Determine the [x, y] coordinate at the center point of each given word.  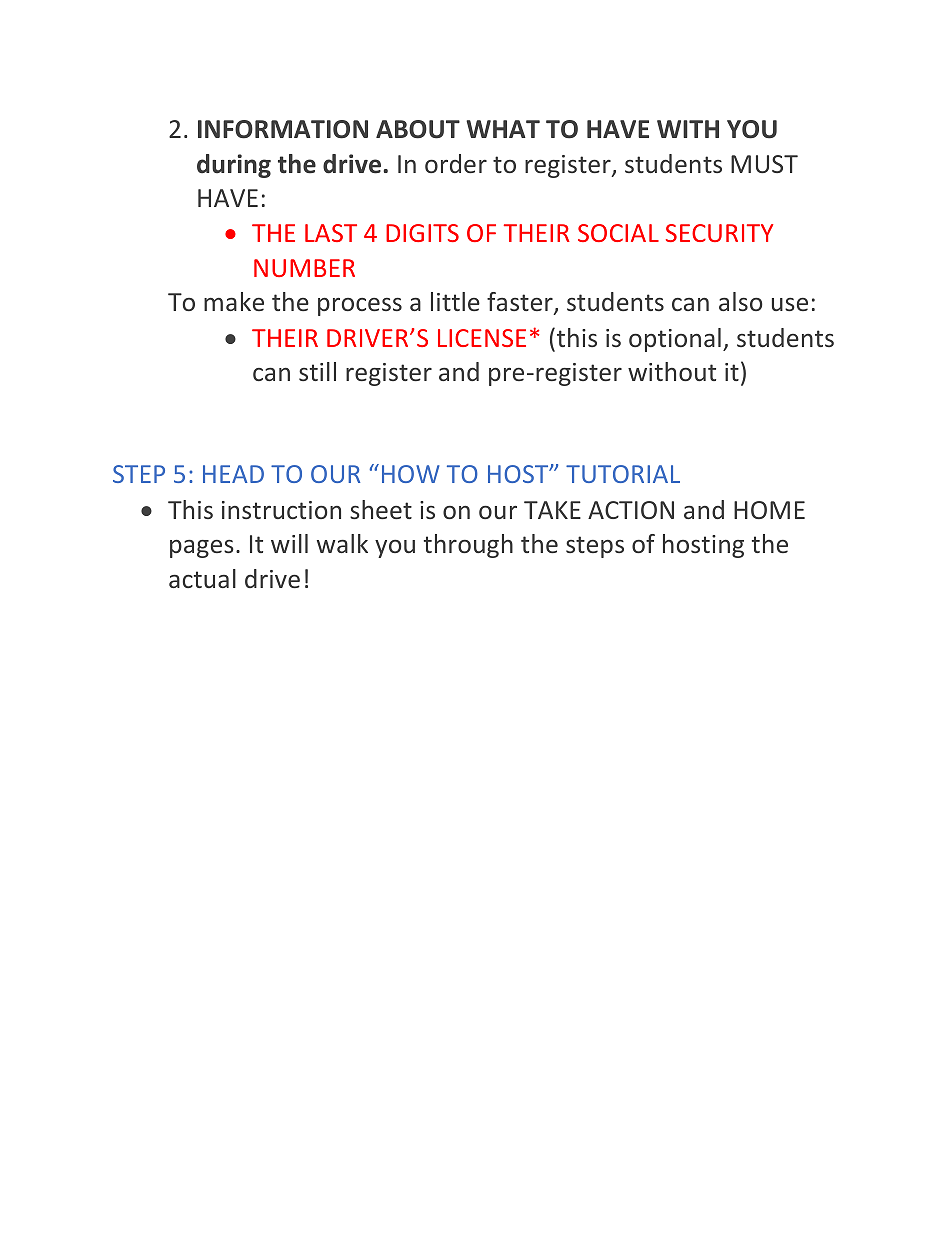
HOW [411, 474]
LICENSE [482, 338]
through [468, 546]
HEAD [233, 474]
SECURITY [719, 233]
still [317, 371]
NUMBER [304, 268]
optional [675, 340]
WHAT [503, 129]
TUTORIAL [623, 474]
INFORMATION [283, 129]
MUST [764, 164]
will [289, 543]
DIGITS [422, 233]
